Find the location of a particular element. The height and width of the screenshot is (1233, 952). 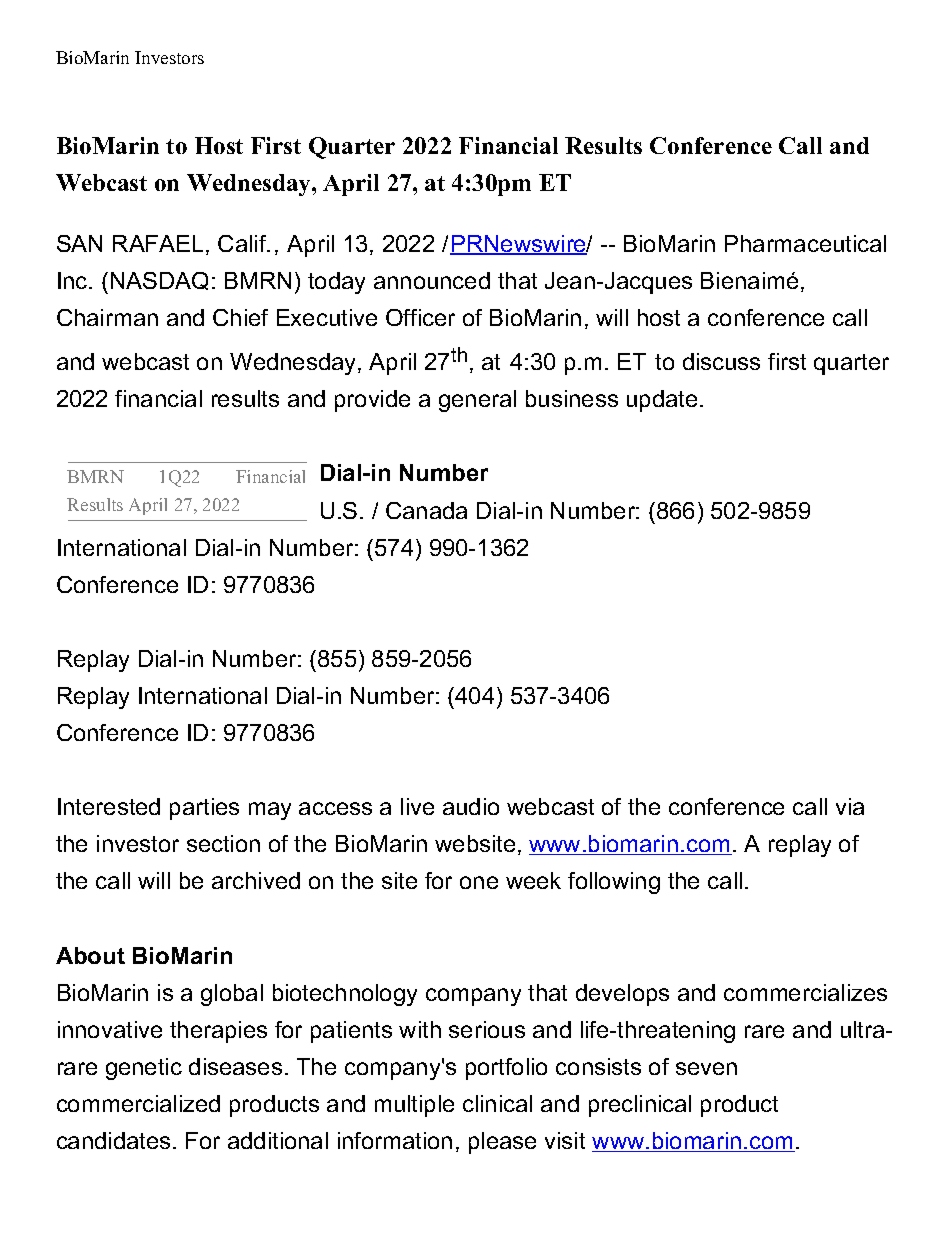

seven is located at coordinates (706, 1068).
